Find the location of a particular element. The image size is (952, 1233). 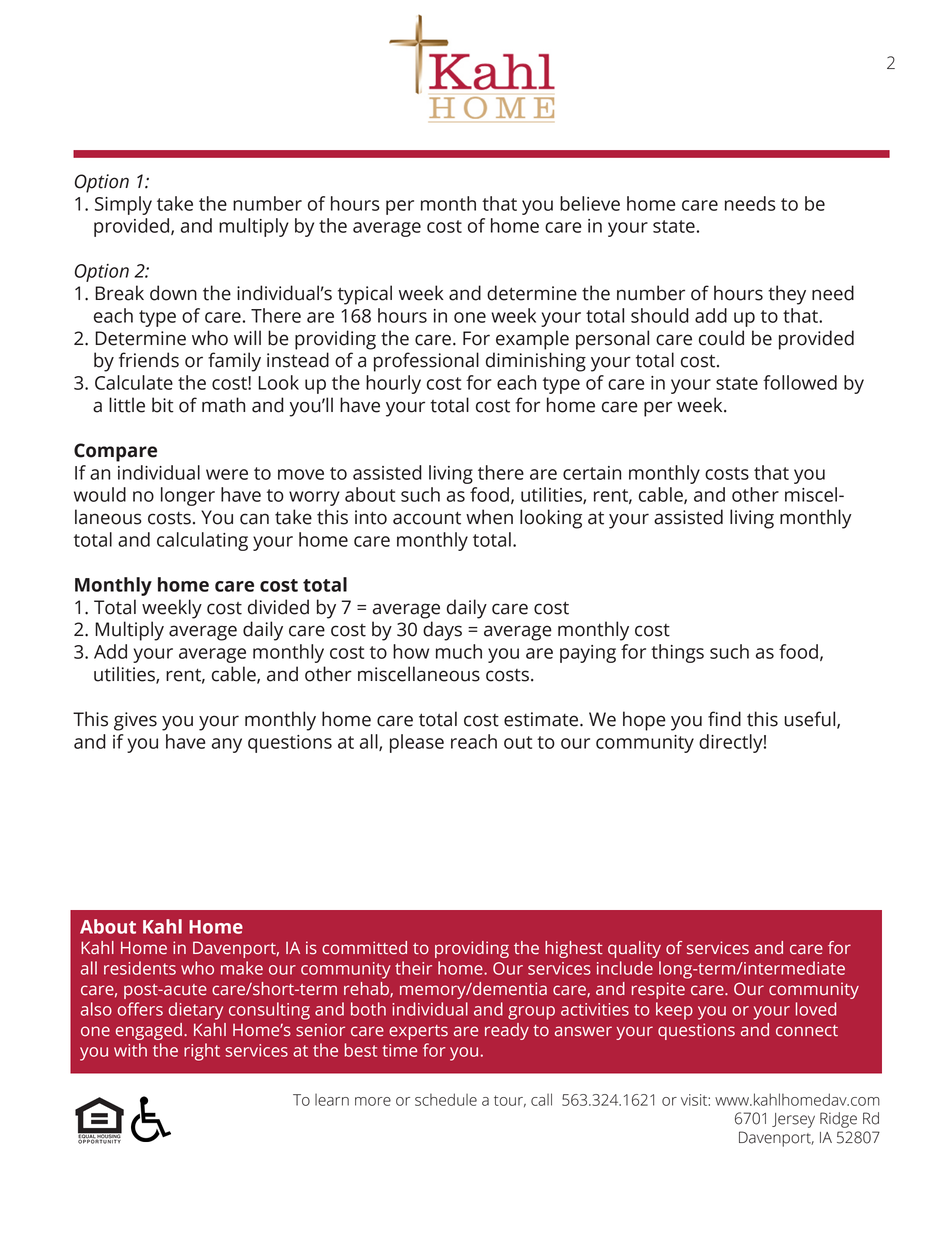

right is located at coordinates (202, 1052).
